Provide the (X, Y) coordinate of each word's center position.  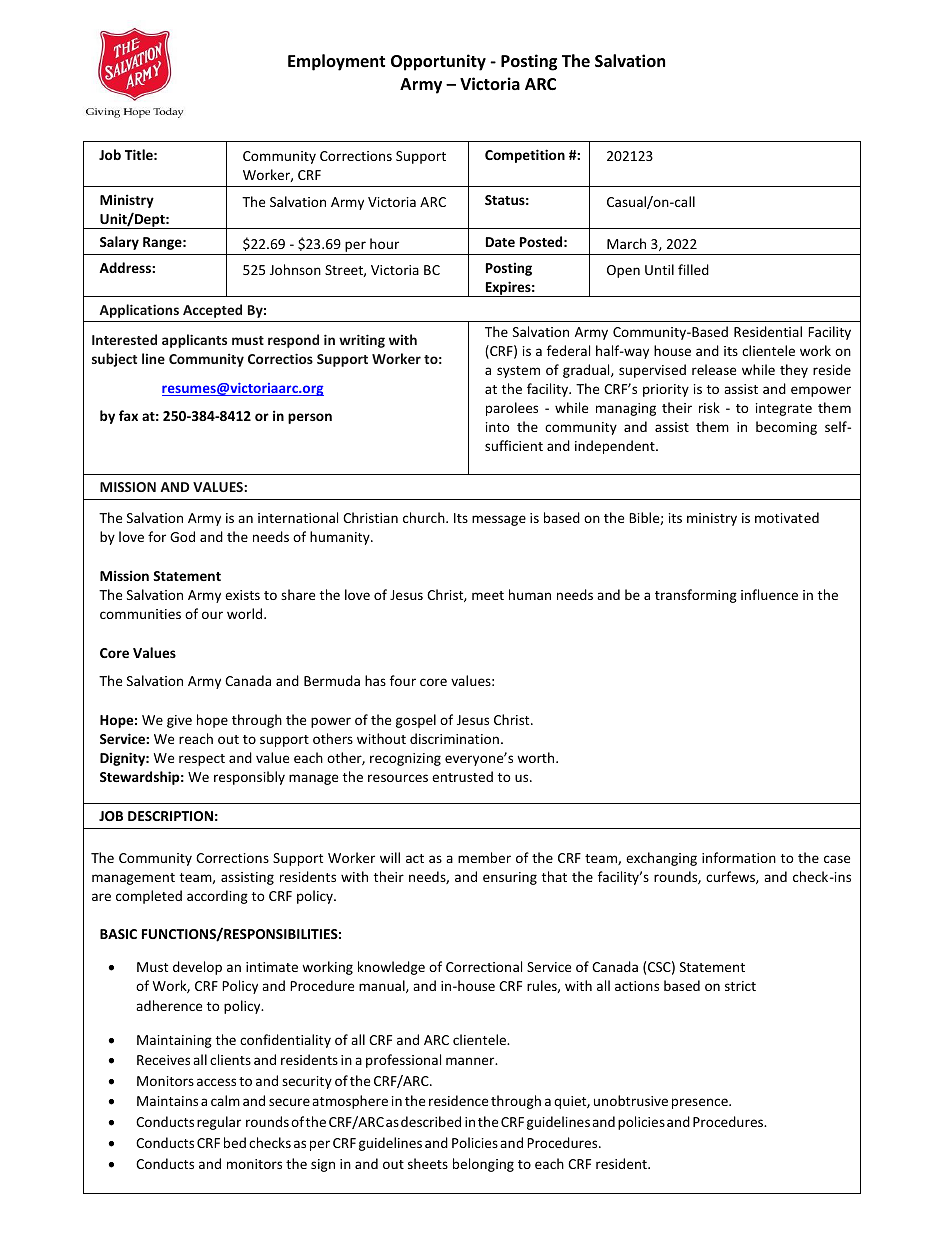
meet (488, 595)
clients (230, 1059)
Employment (336, 62)
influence (769, 594)
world (246, 613)
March (626, 243)
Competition (525, 156)
